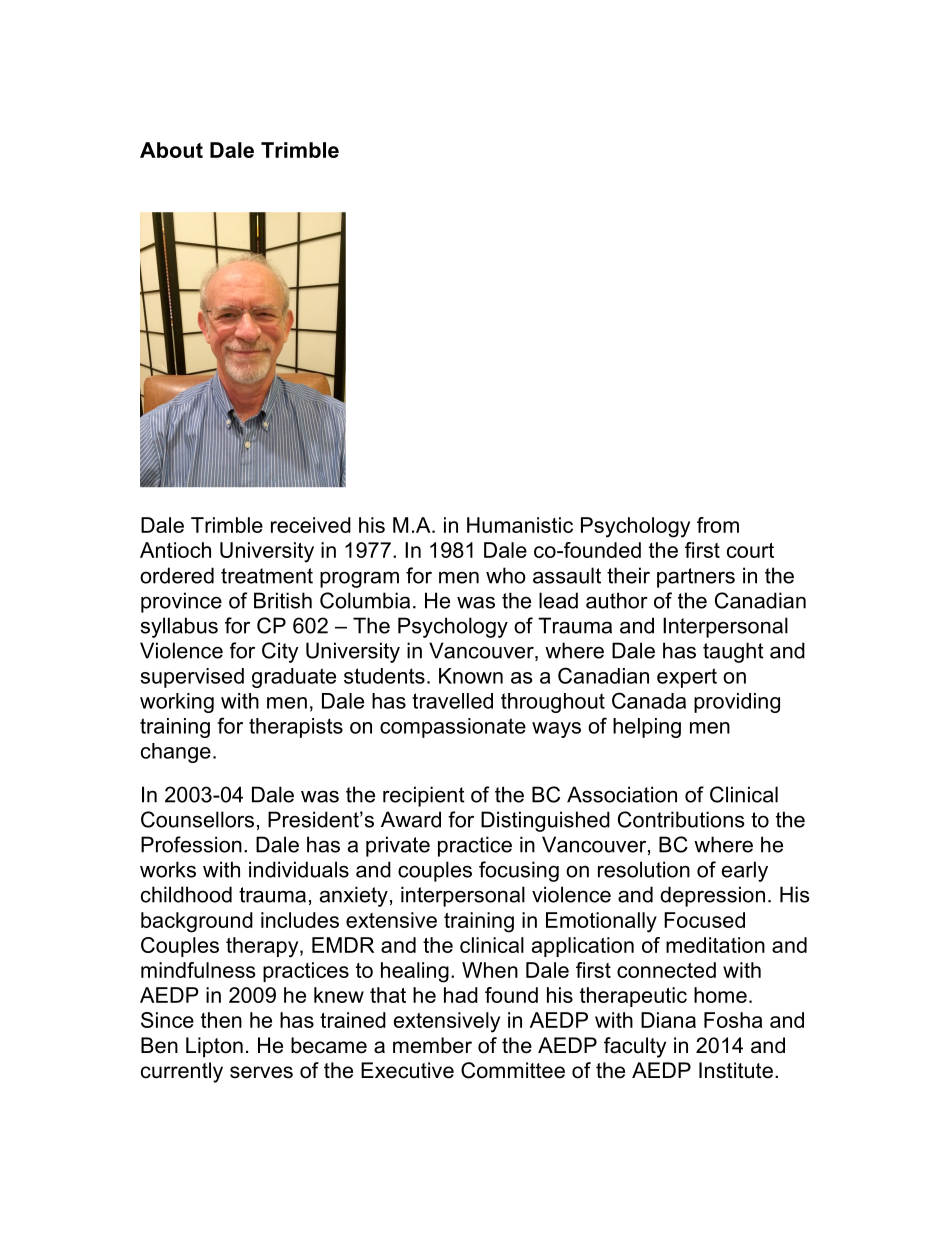  Describe the element at coordinates (718, 525) in the document. I see `from` at that location.
